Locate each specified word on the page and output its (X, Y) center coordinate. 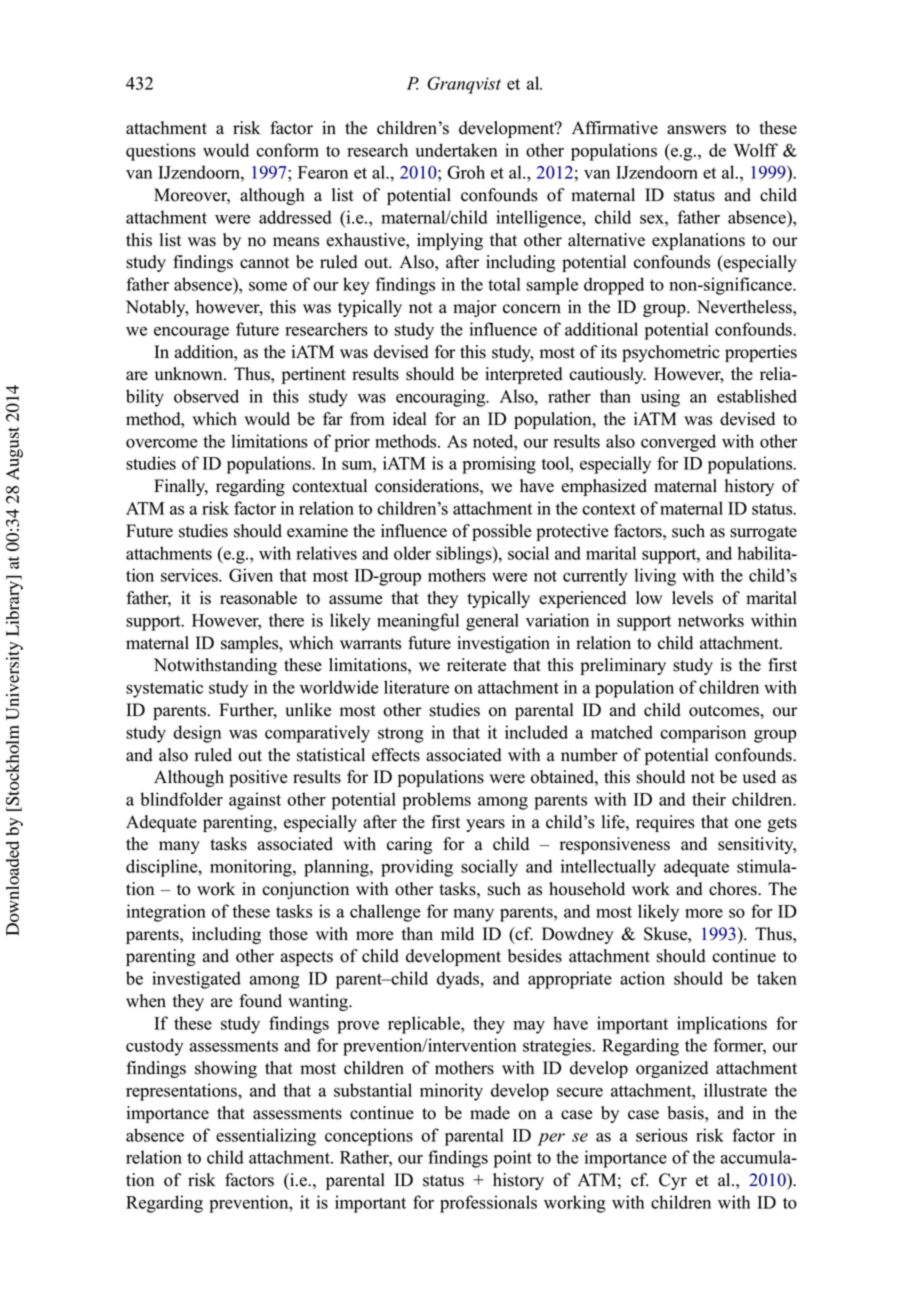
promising (499, 465)
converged (678, 443)
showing (226, 1069)
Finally (181, 487)
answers (696, 130)
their (709, 799)
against (255, 801)
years (485, 825)
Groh (466, 172)
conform (287, 150)
